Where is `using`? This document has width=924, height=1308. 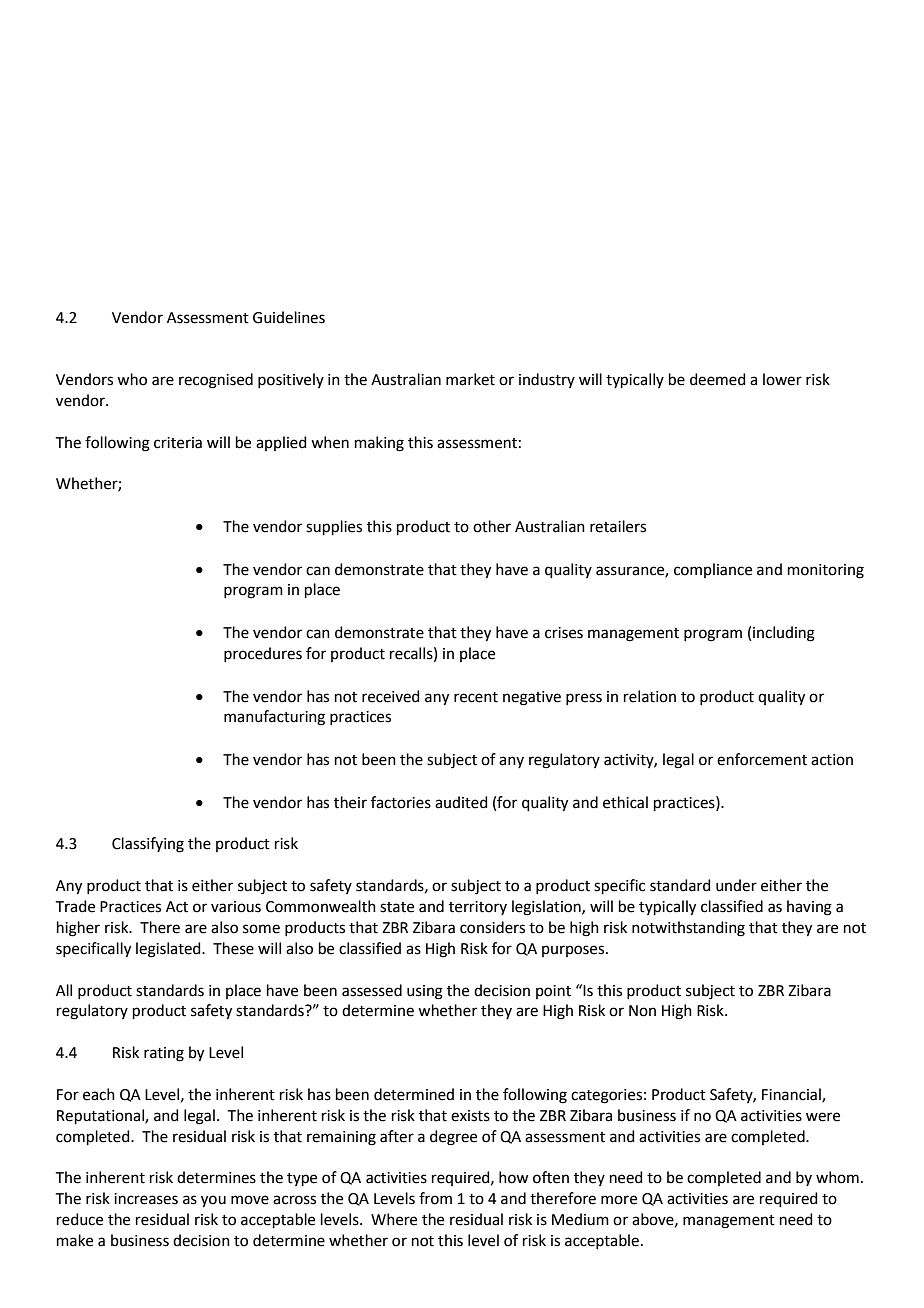 using is located at coordinates (425, 992).
